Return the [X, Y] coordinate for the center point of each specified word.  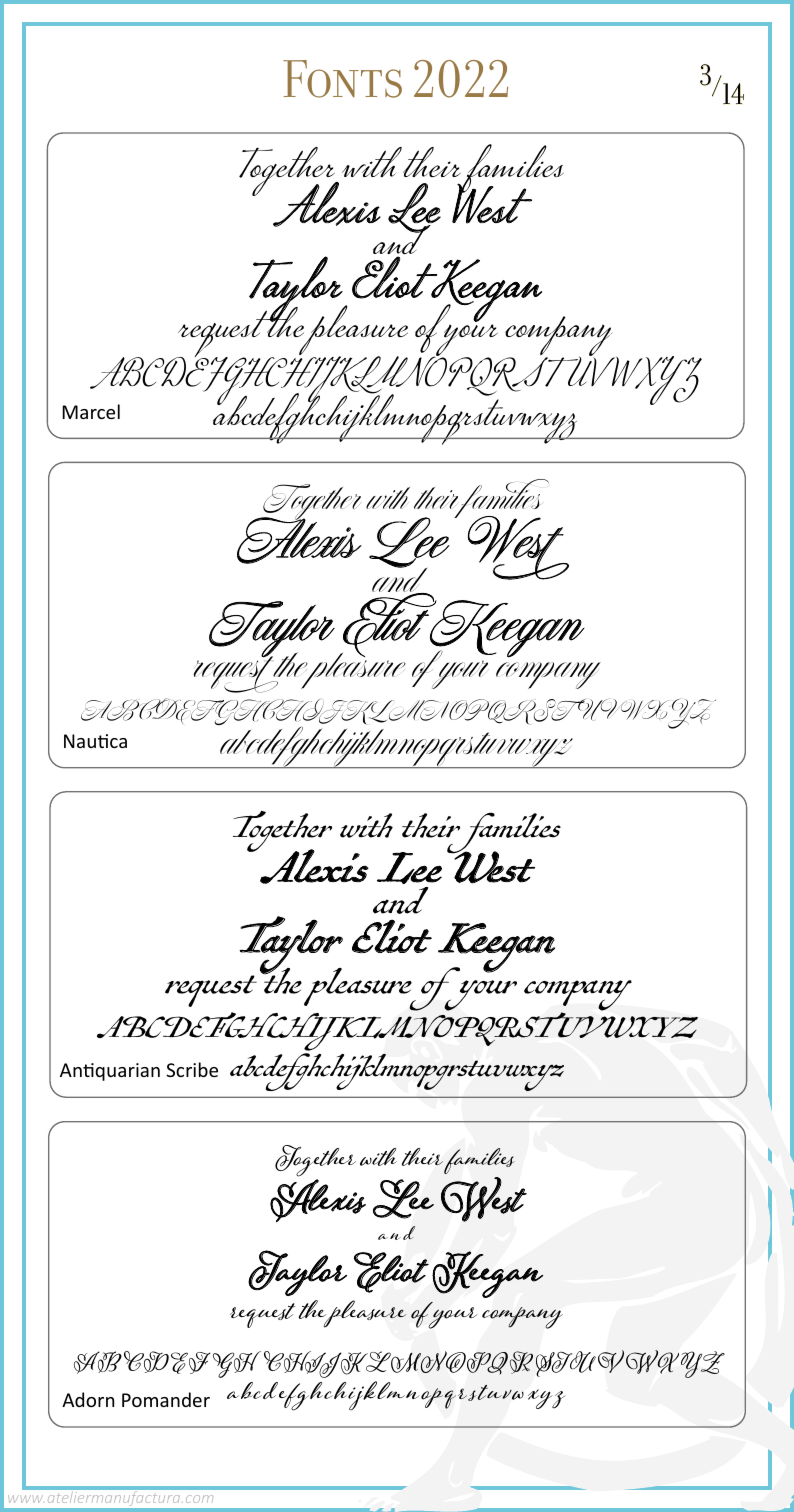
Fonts [342, 79]
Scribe [192, 1069]
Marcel [91, 411]
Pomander [166, 1399]
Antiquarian [110, 1072]
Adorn [88, 1399]
